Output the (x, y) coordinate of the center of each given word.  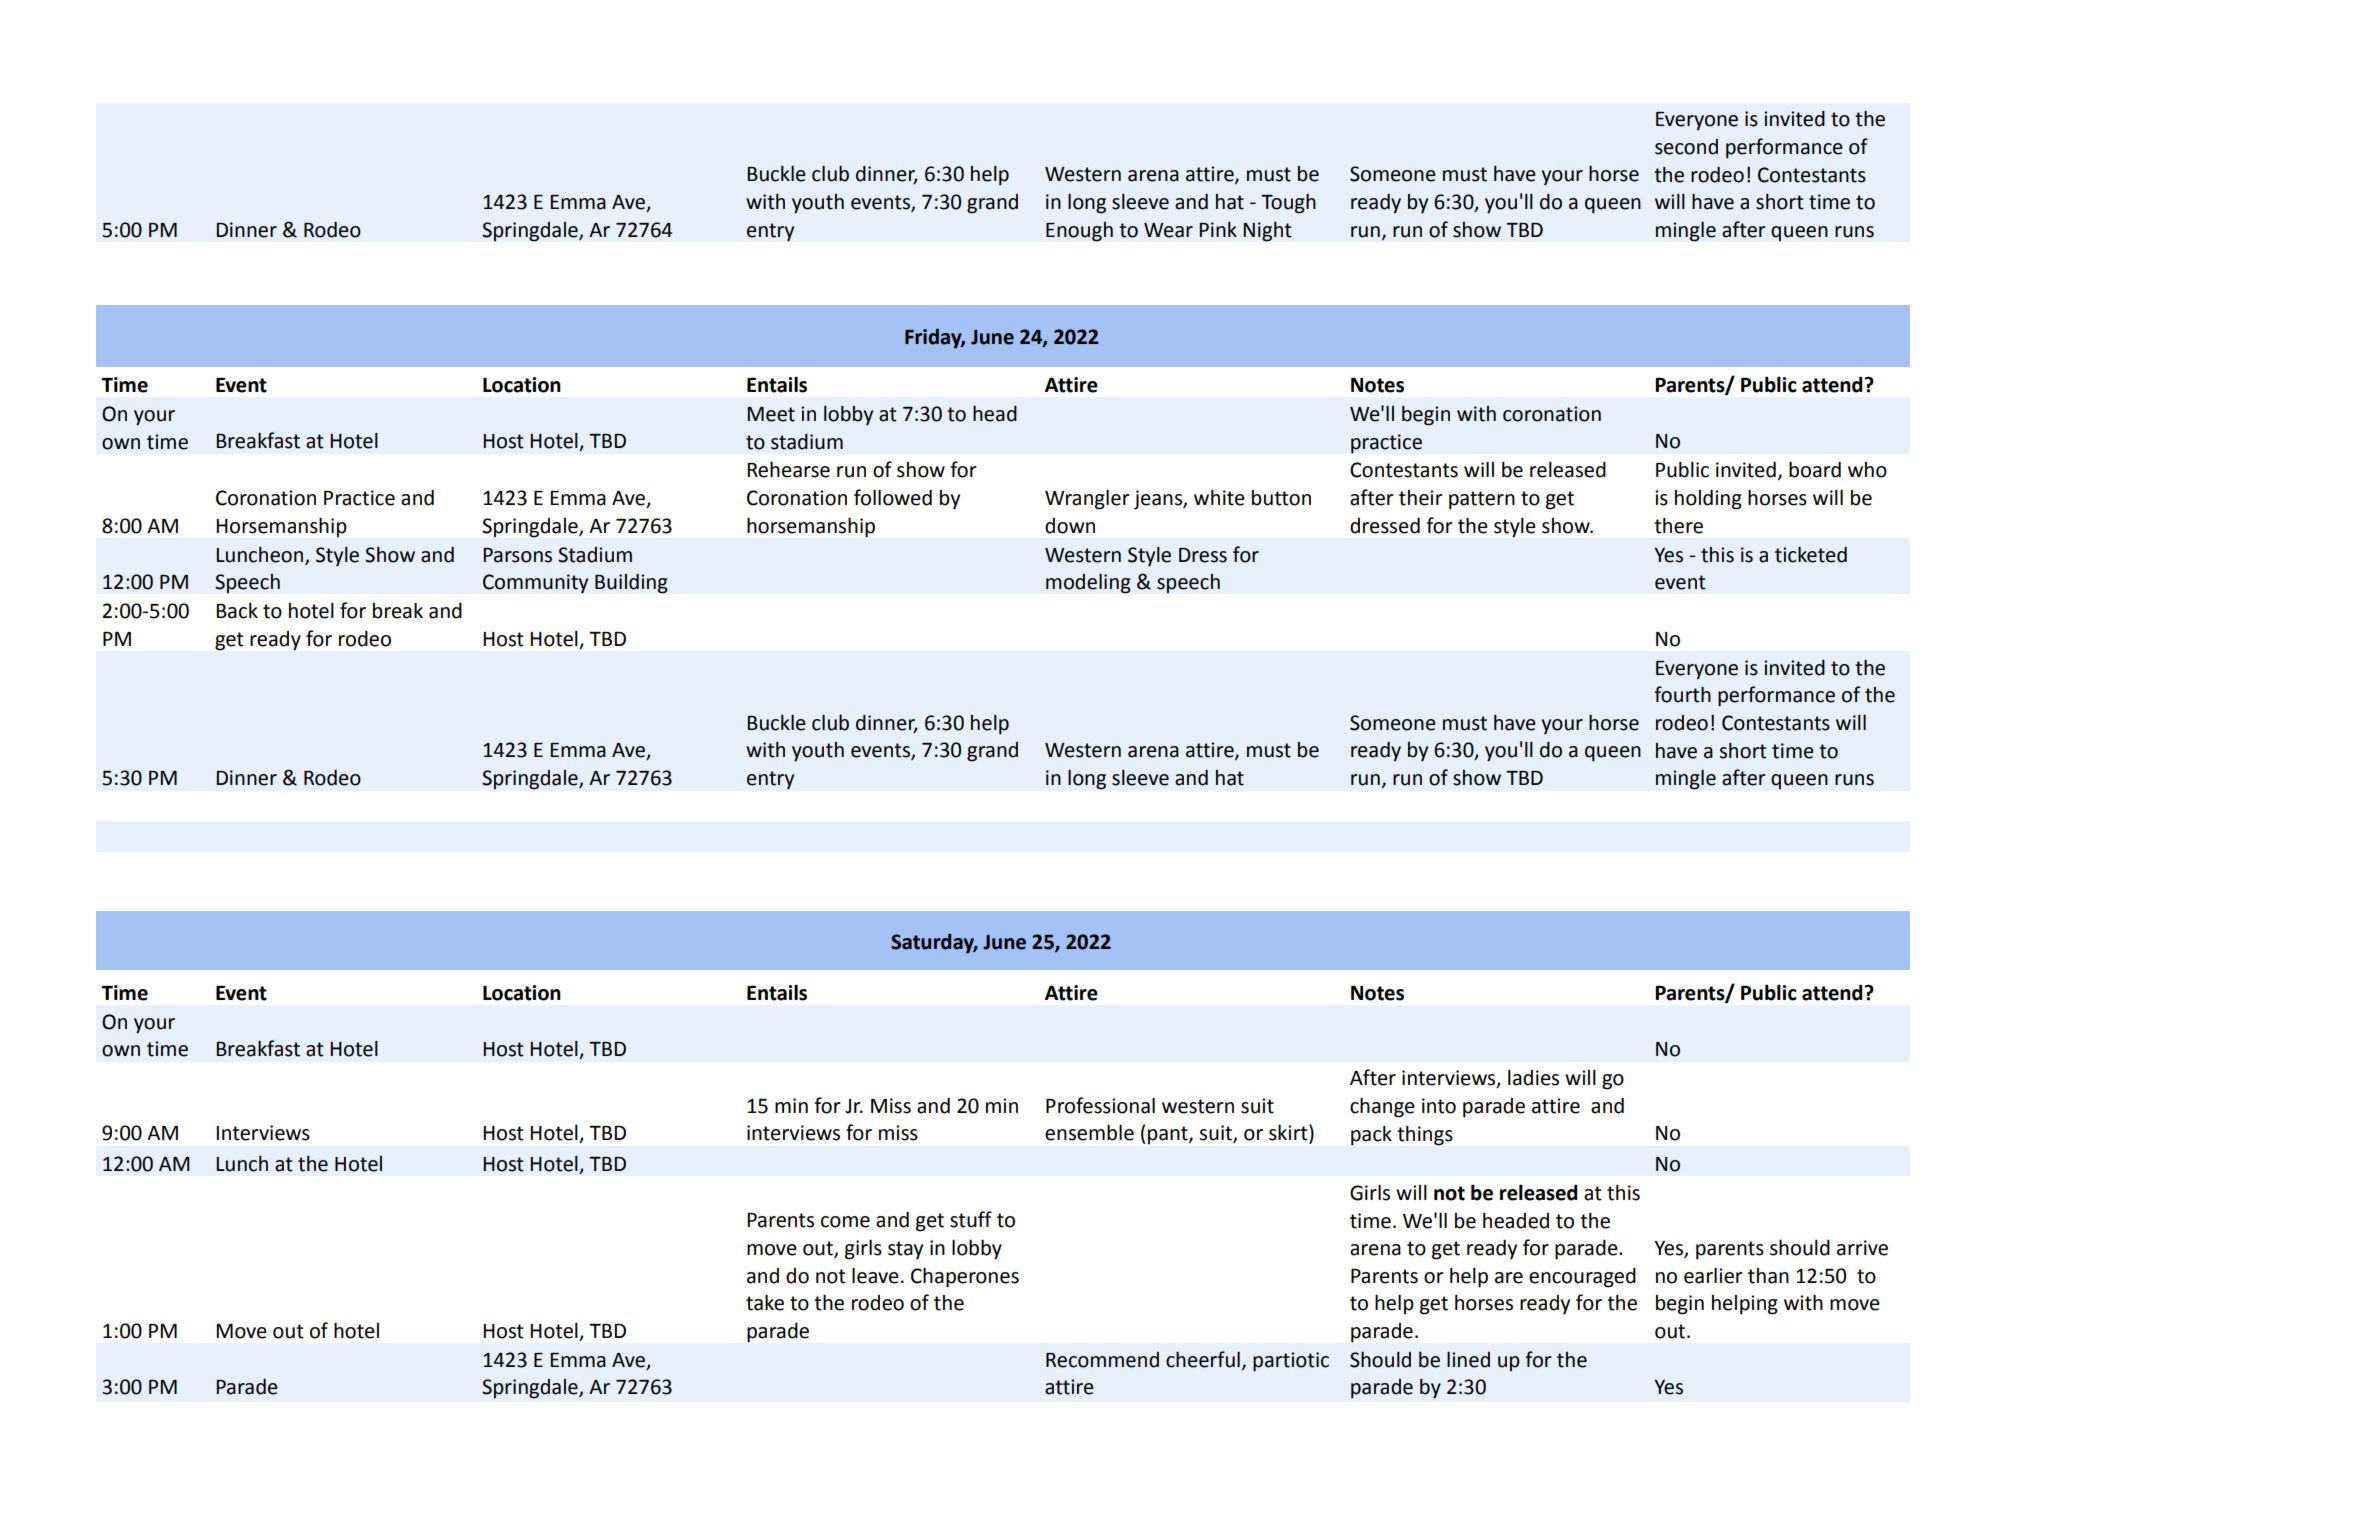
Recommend (1102, 1360)
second (1686, 147)
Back (237, 611)
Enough (1079, 232)
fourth (1682, 694)
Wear (1168, 230)
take (765, 1302)
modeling (1088, 583)
